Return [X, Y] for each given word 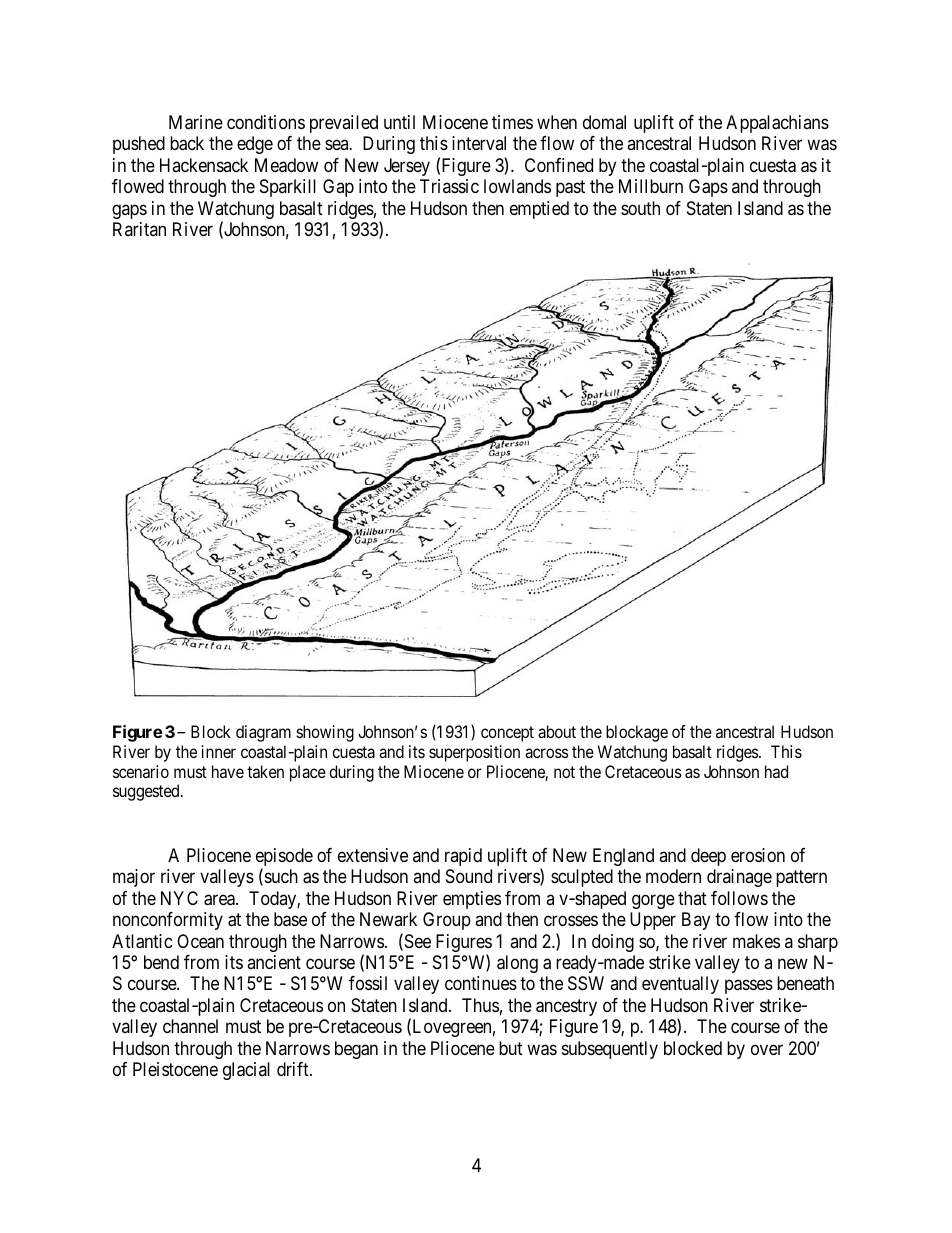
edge [255, 145]
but [511, 1048]
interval [479, 143]
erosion [758, 855]
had [776, 771]
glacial [246, 1071]
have [228, 771]
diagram [263, 733]
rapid [463, 857]
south [640, 208]
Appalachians [777, 124]
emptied [539, 210]
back [187, 143]
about [557, 731]
